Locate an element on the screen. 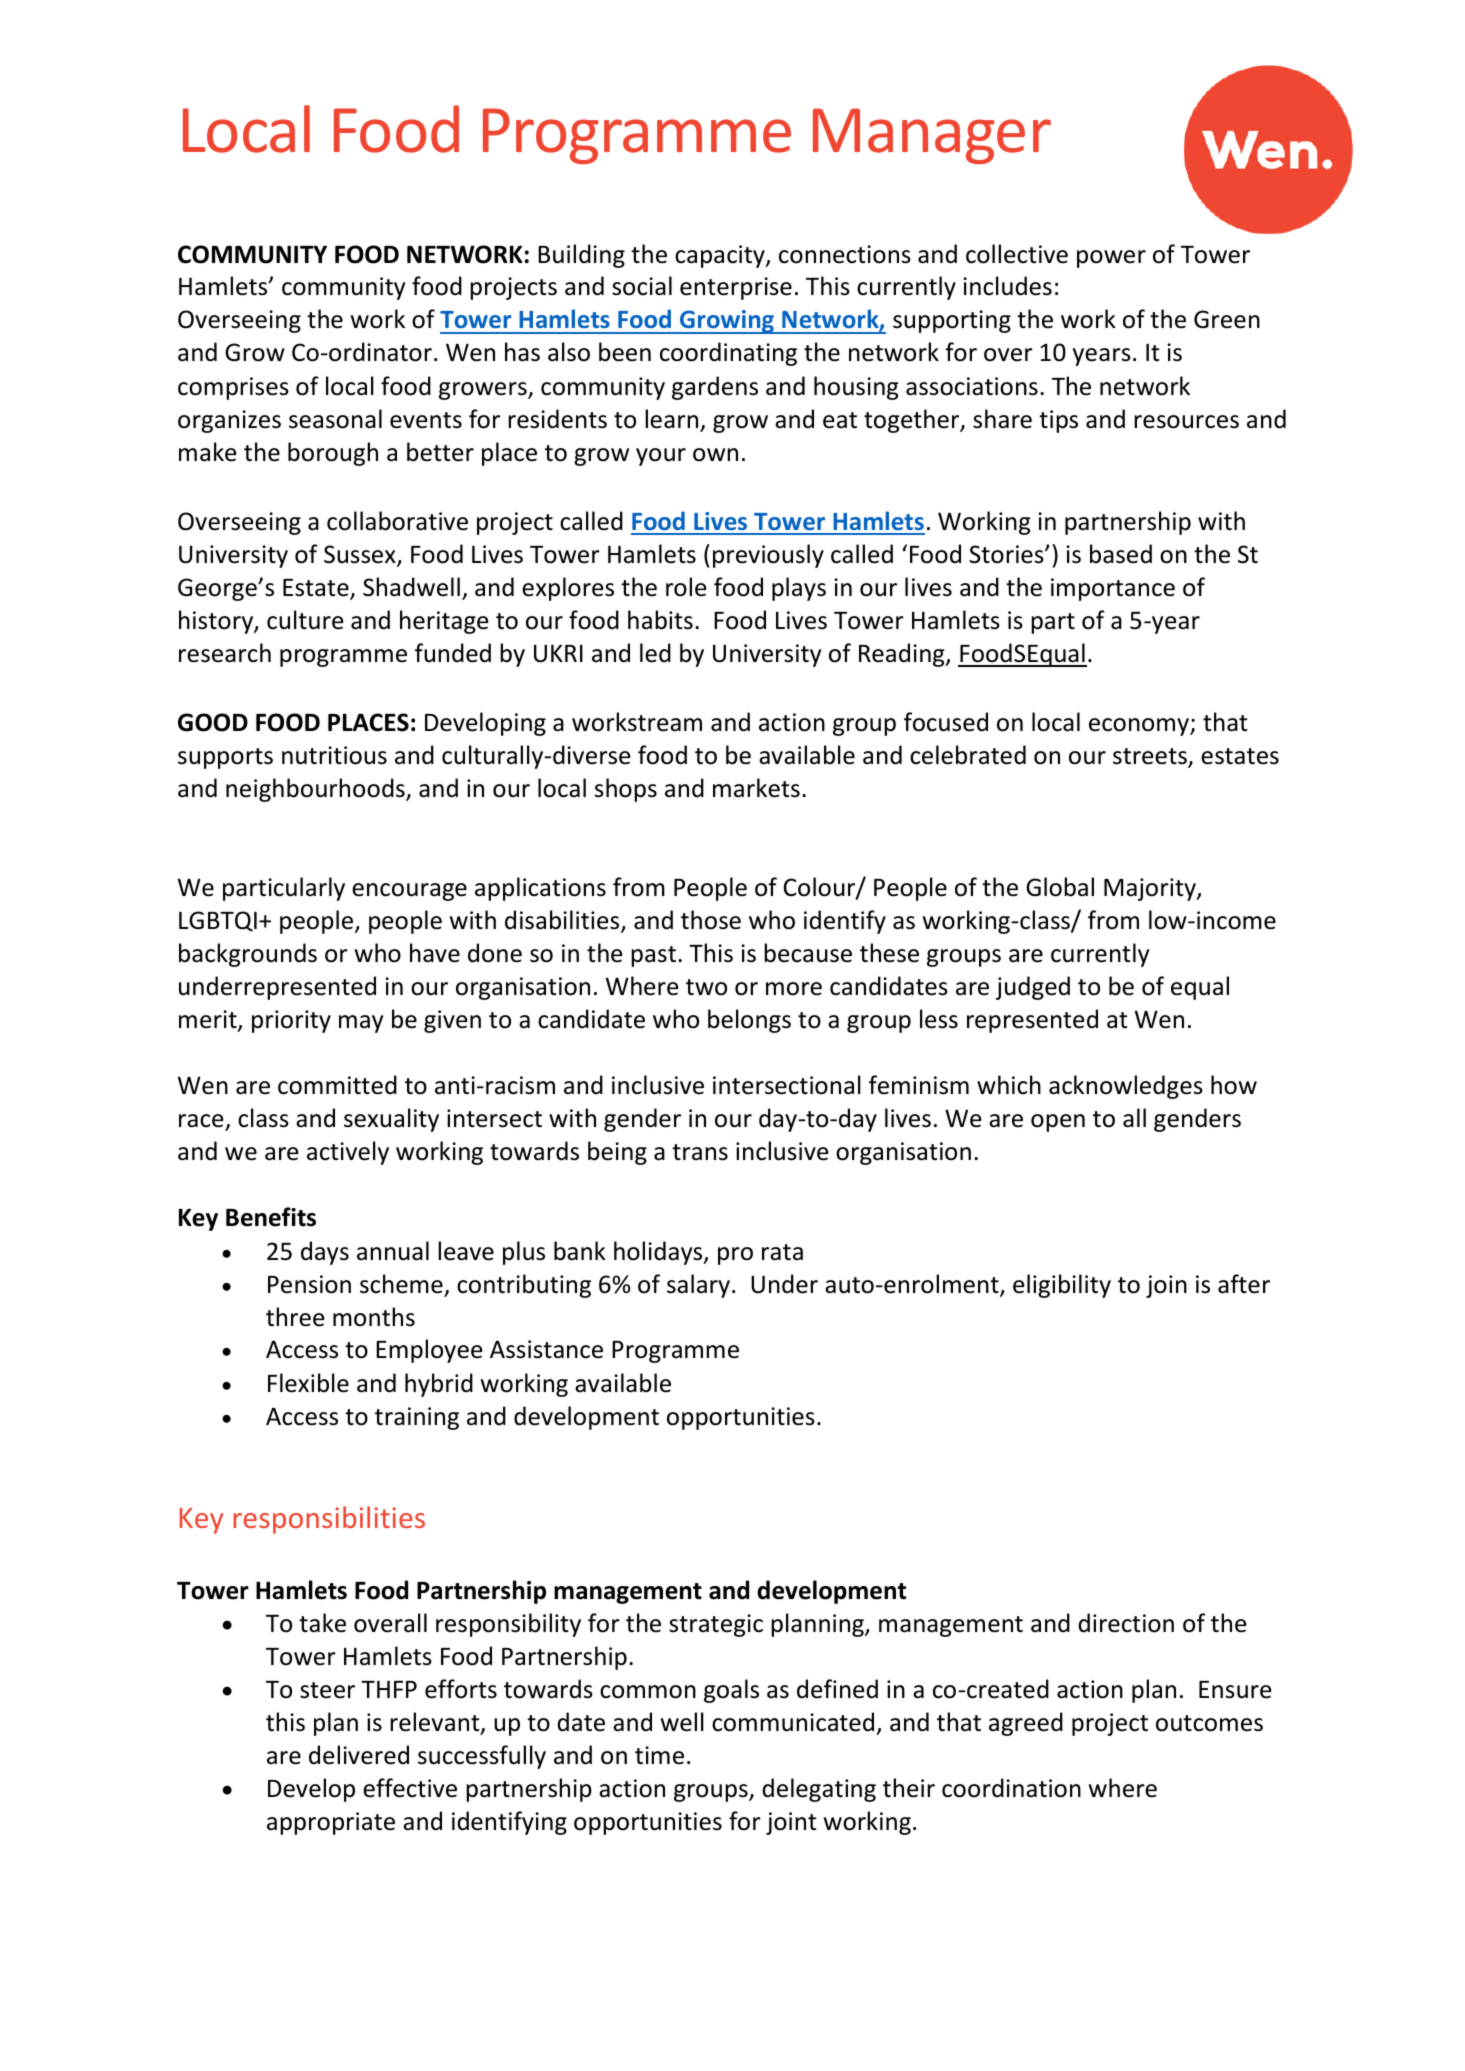 This screenshot has width=1465, height=2071. delivered is located at coordinates (359, 1755).
